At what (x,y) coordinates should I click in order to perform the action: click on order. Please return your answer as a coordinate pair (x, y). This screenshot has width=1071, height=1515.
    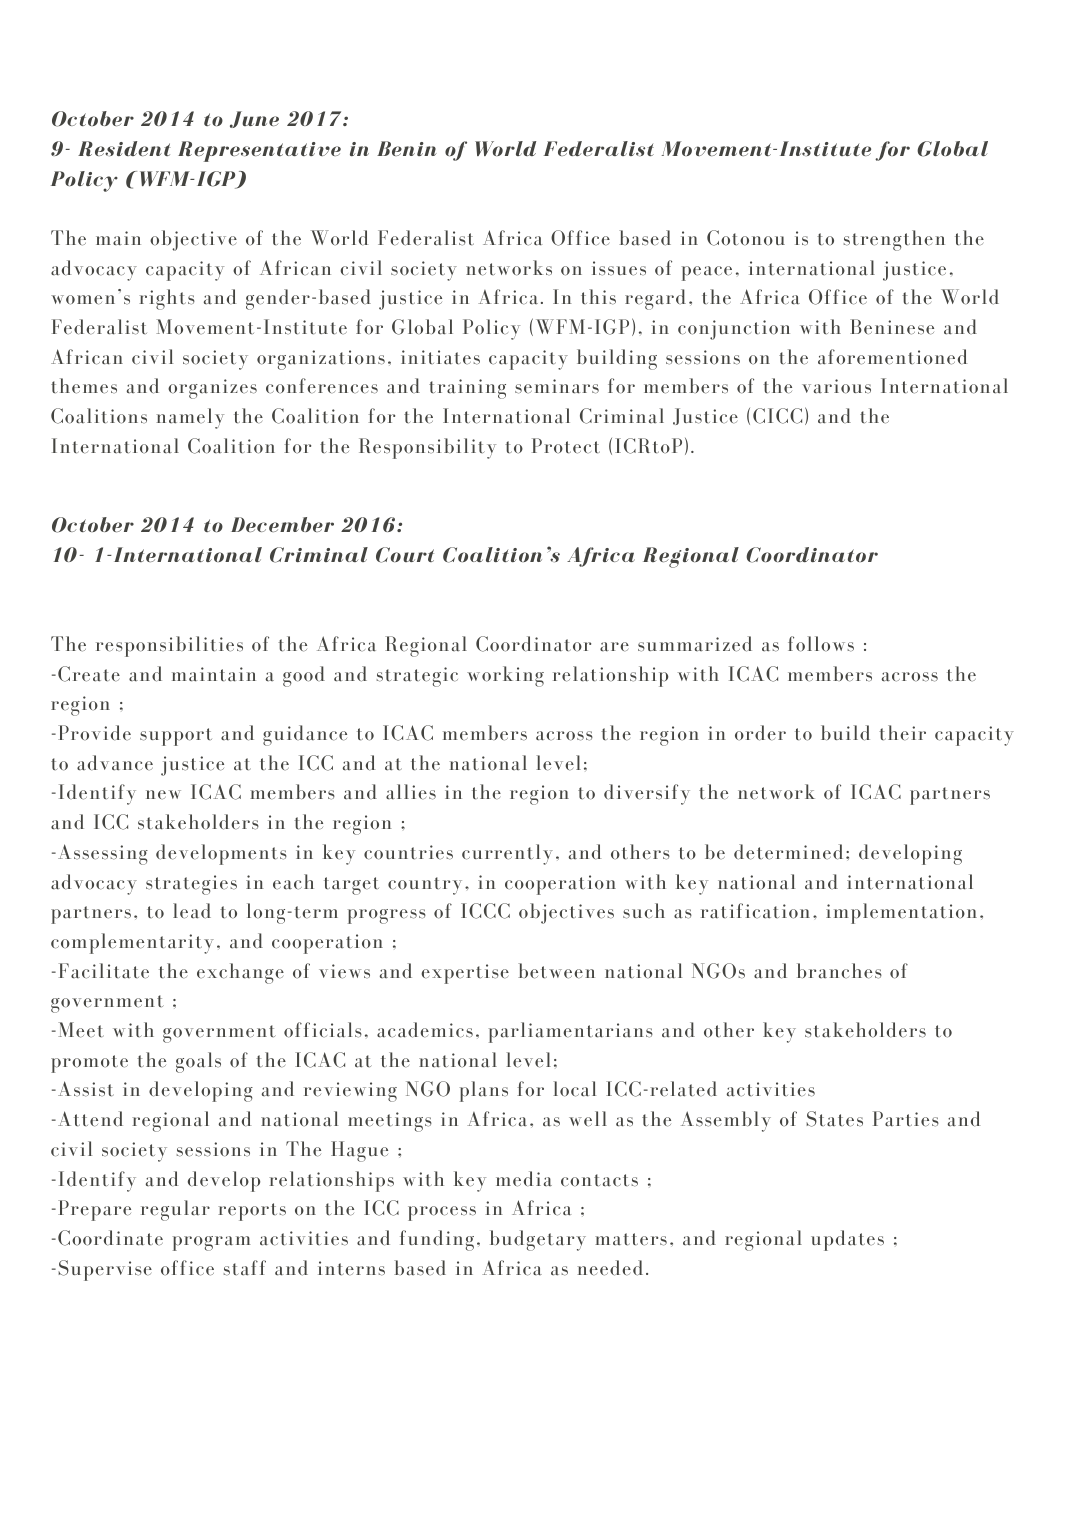
    Looking at the image, I should click on (760, 733).
